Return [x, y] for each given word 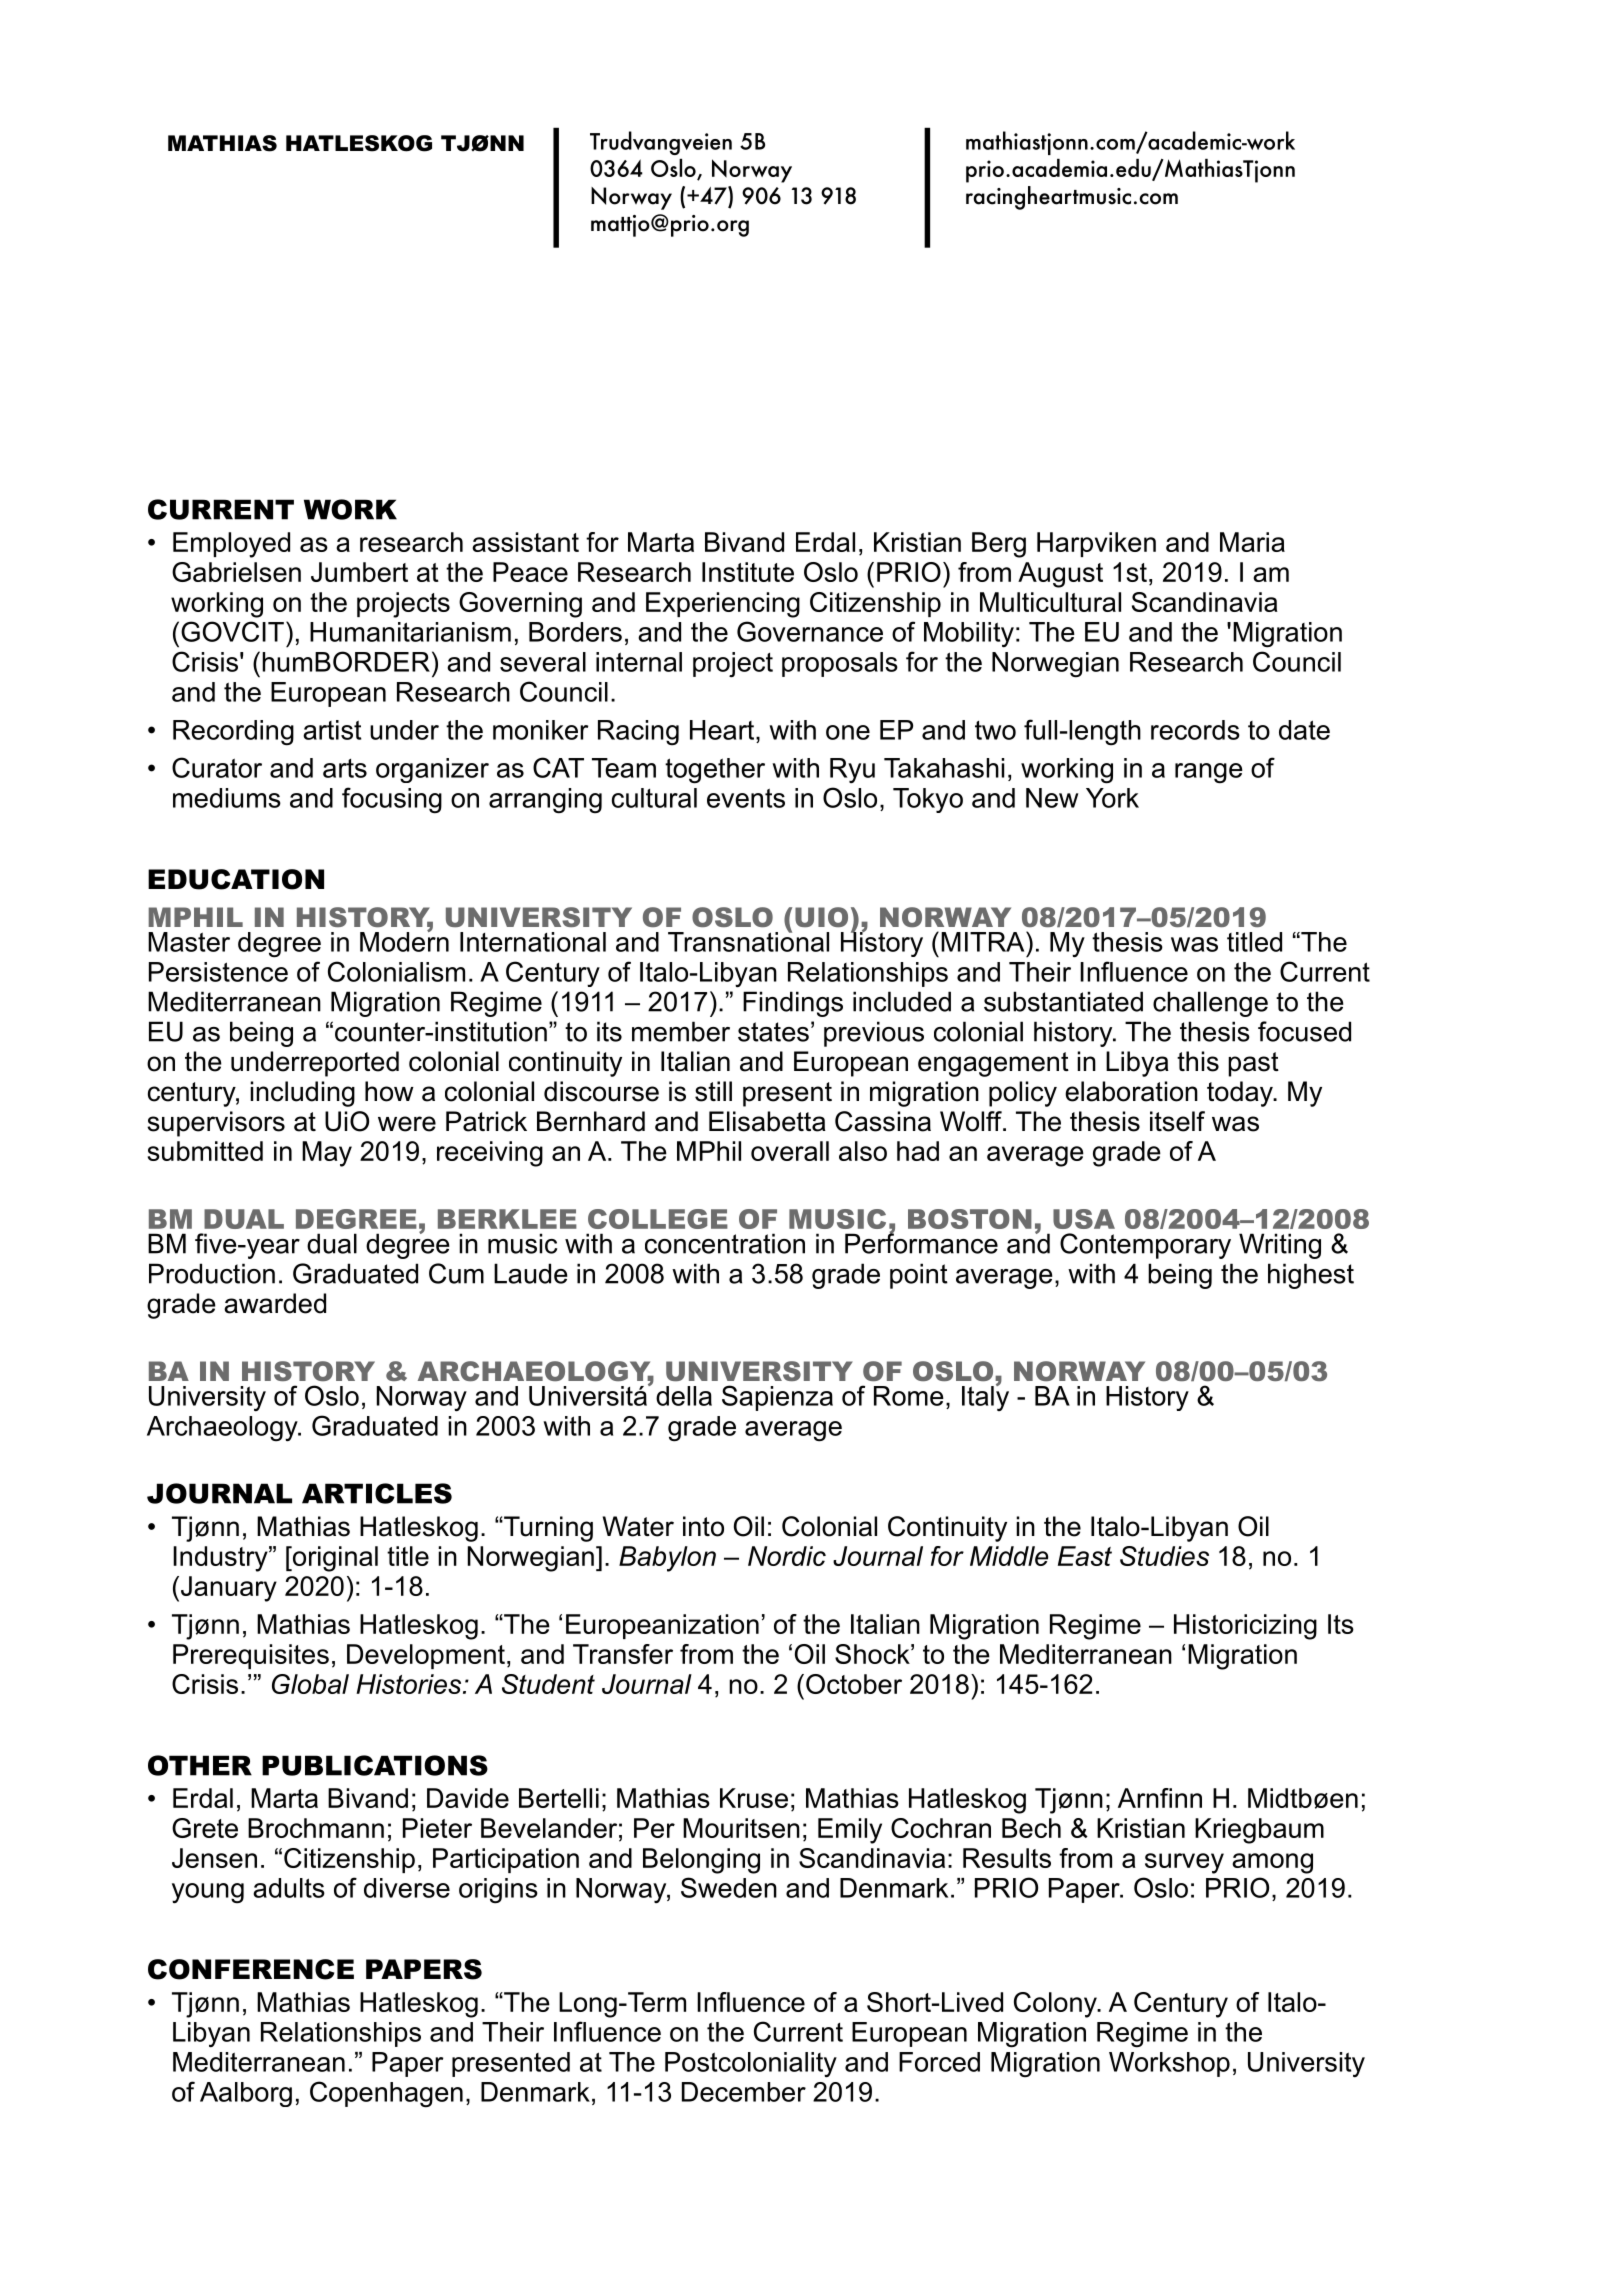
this [1198, 1061]
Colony [1056, 2005]
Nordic [787, 1556]
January [229, 1589]
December [744, 2092]
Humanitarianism [410, 632]
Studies [1164, 1556]
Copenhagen [386, 2094]
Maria [1252, 542]
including [302, 1094]
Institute [748, 572]
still [713, 1091]
